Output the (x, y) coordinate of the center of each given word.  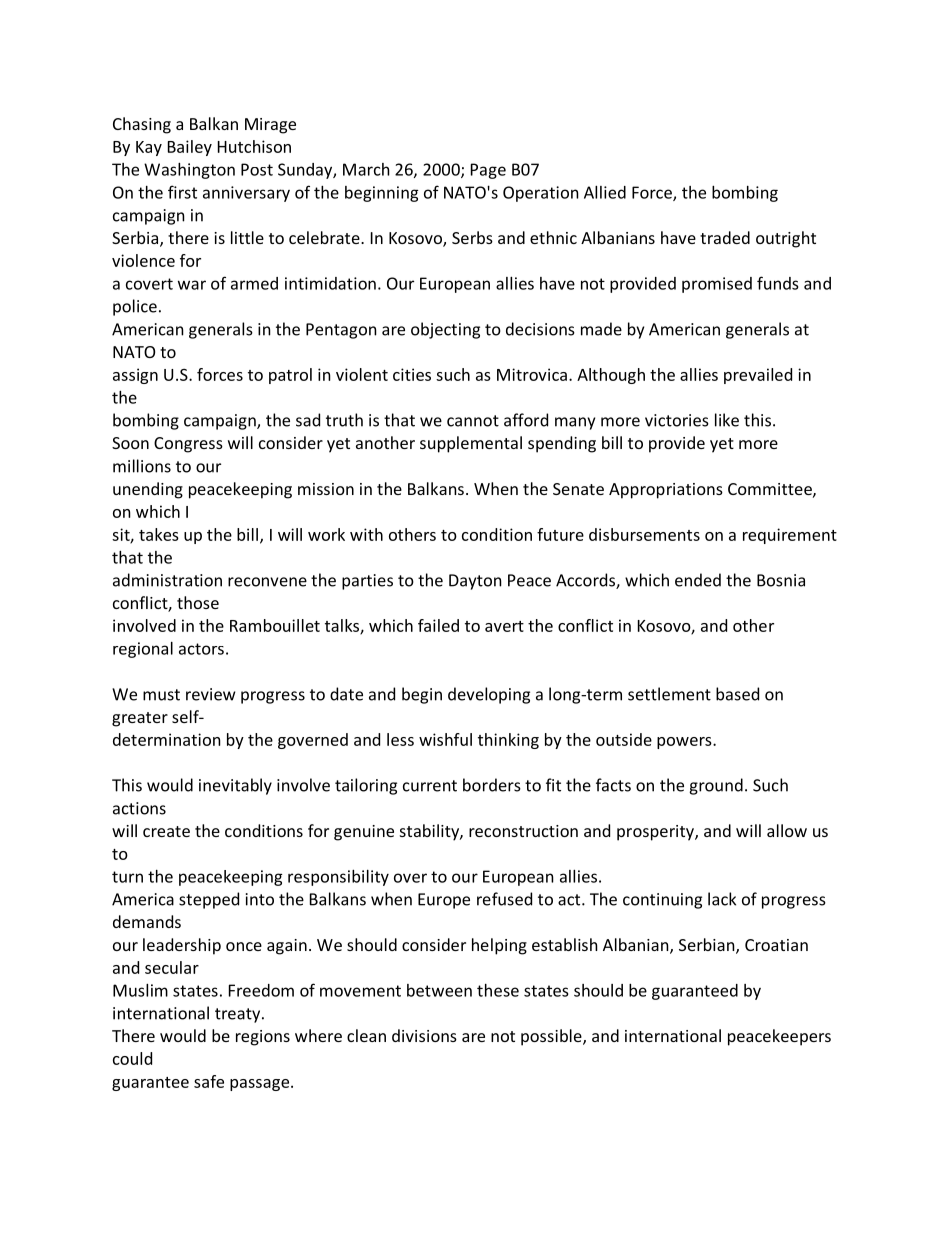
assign (135, 376)
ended (698, 580)
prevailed (758, 376)
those (198, 602)
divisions (424, 1035)
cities (412, 374)
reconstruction (523, 831)
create (166, 831)
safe (209, 1081)
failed (438, 625)
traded (725, 237)
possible (552, 1037)
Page (488, 171)
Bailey (190, 148)
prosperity (656, 833)
